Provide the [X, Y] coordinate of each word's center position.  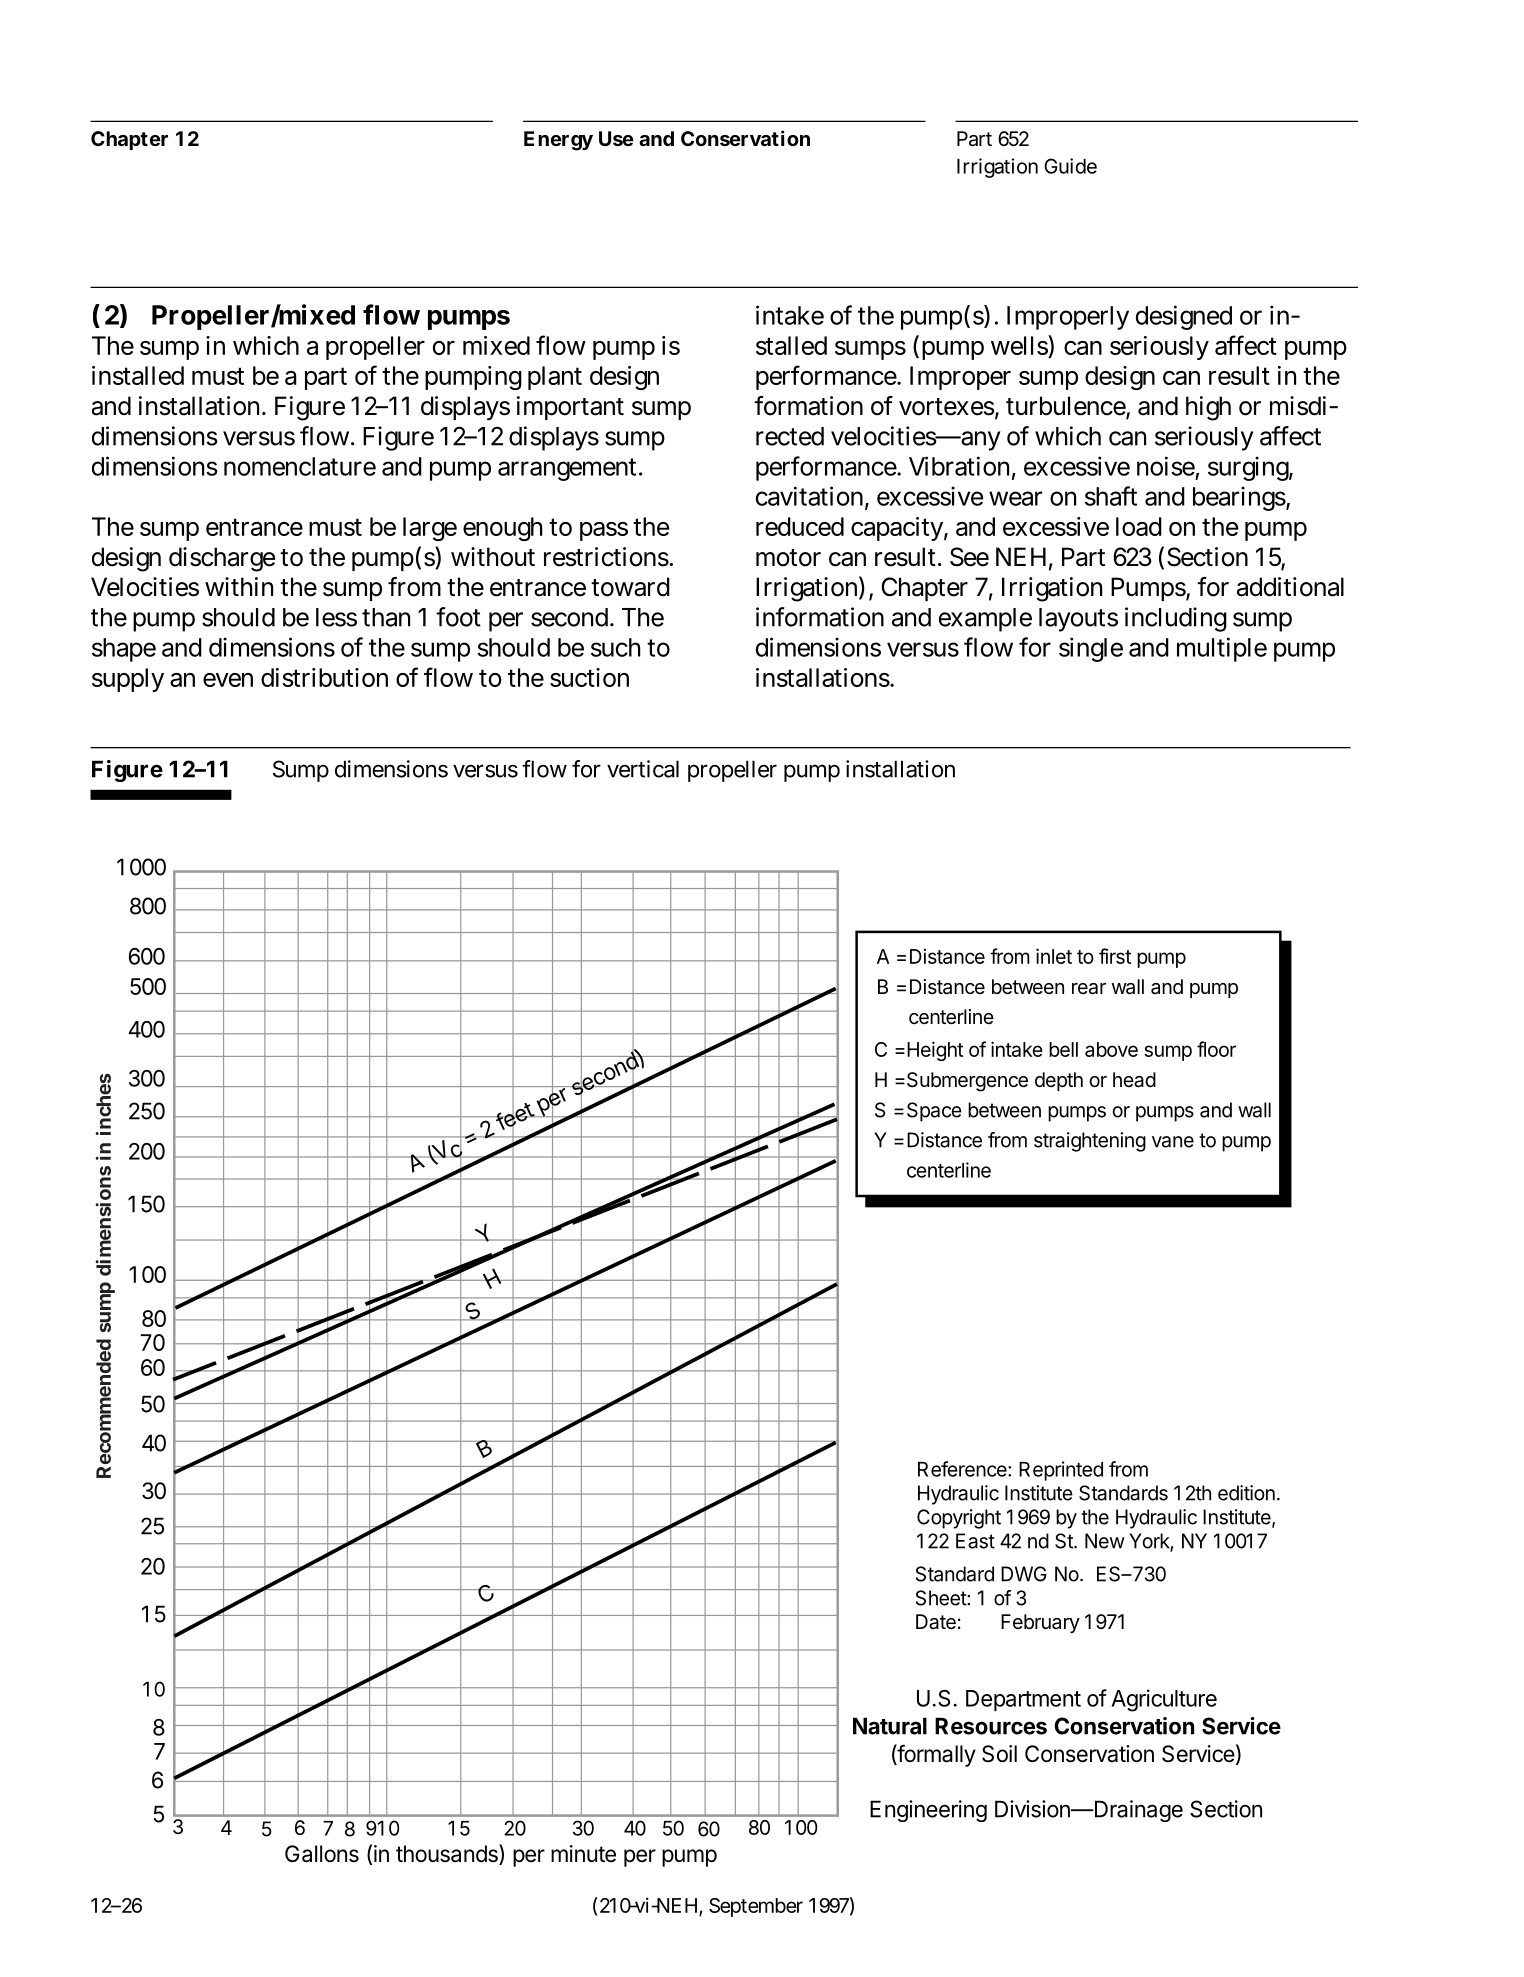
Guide [1070, 166]
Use [616, 138]
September [756, 1907]
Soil [999, 1754]
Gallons [322, 1854]
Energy [558, 141]
